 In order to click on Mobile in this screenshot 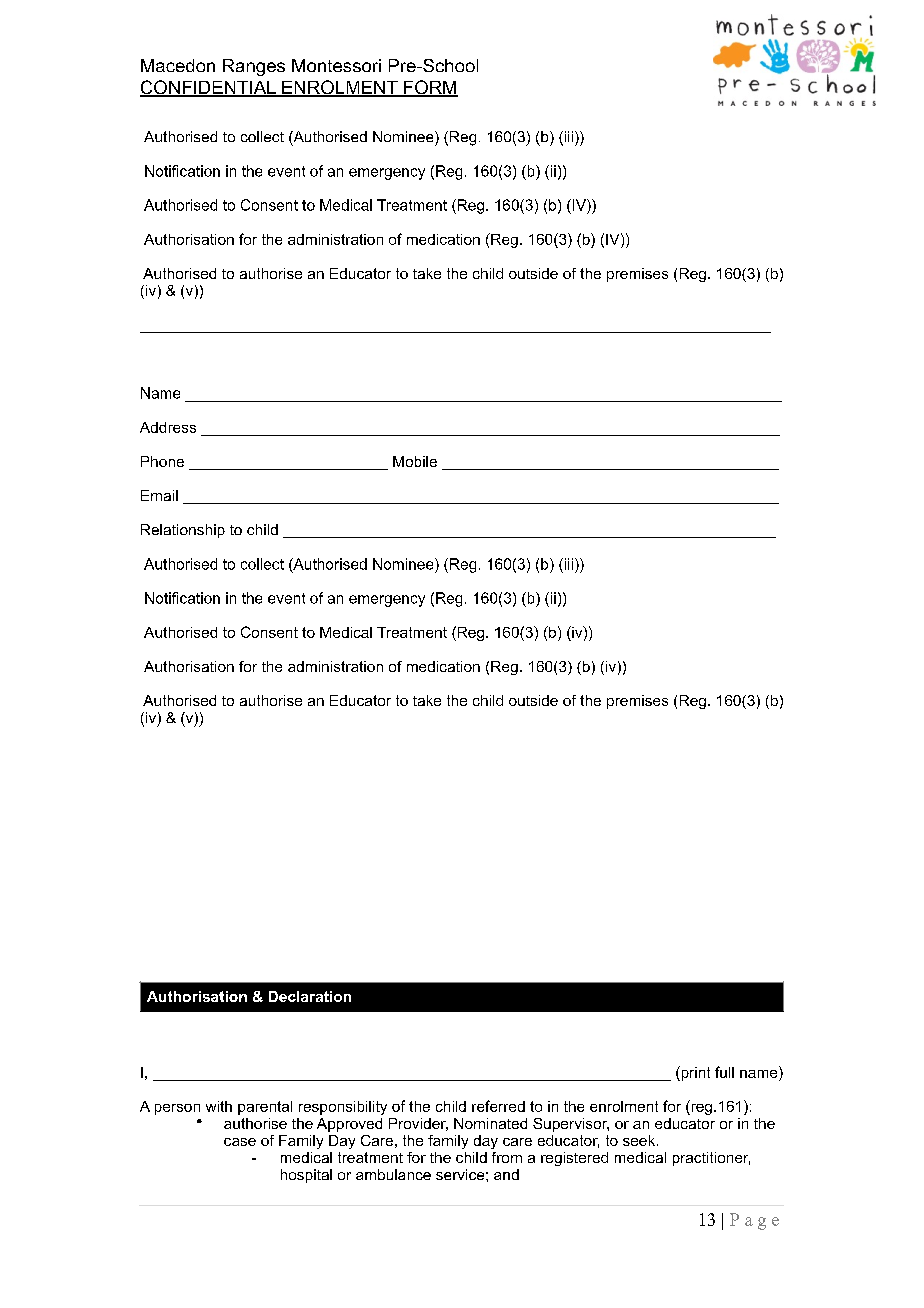, I will do `click(415, 461)`.
